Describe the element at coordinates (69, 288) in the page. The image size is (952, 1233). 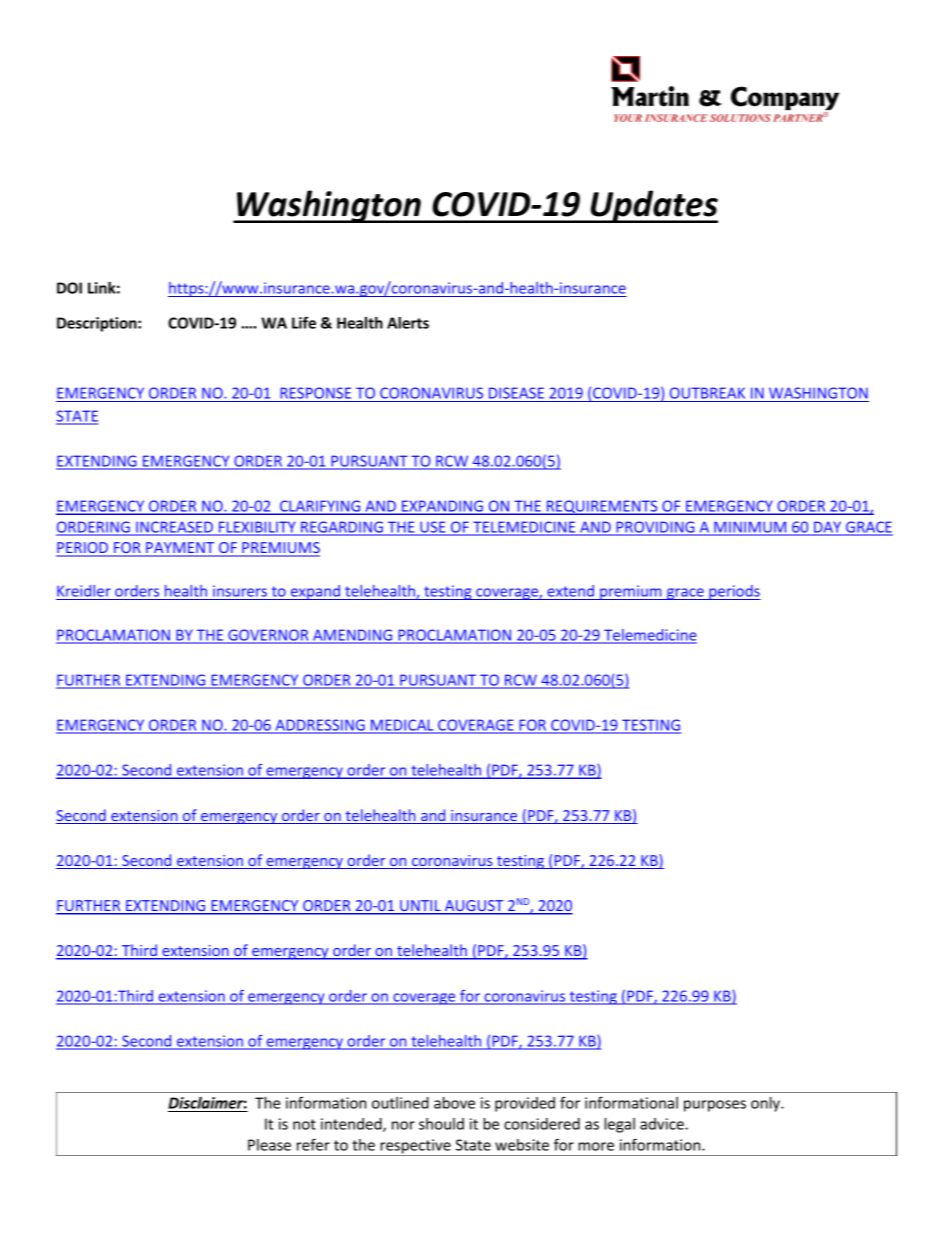
I see `DOI` at that location.
